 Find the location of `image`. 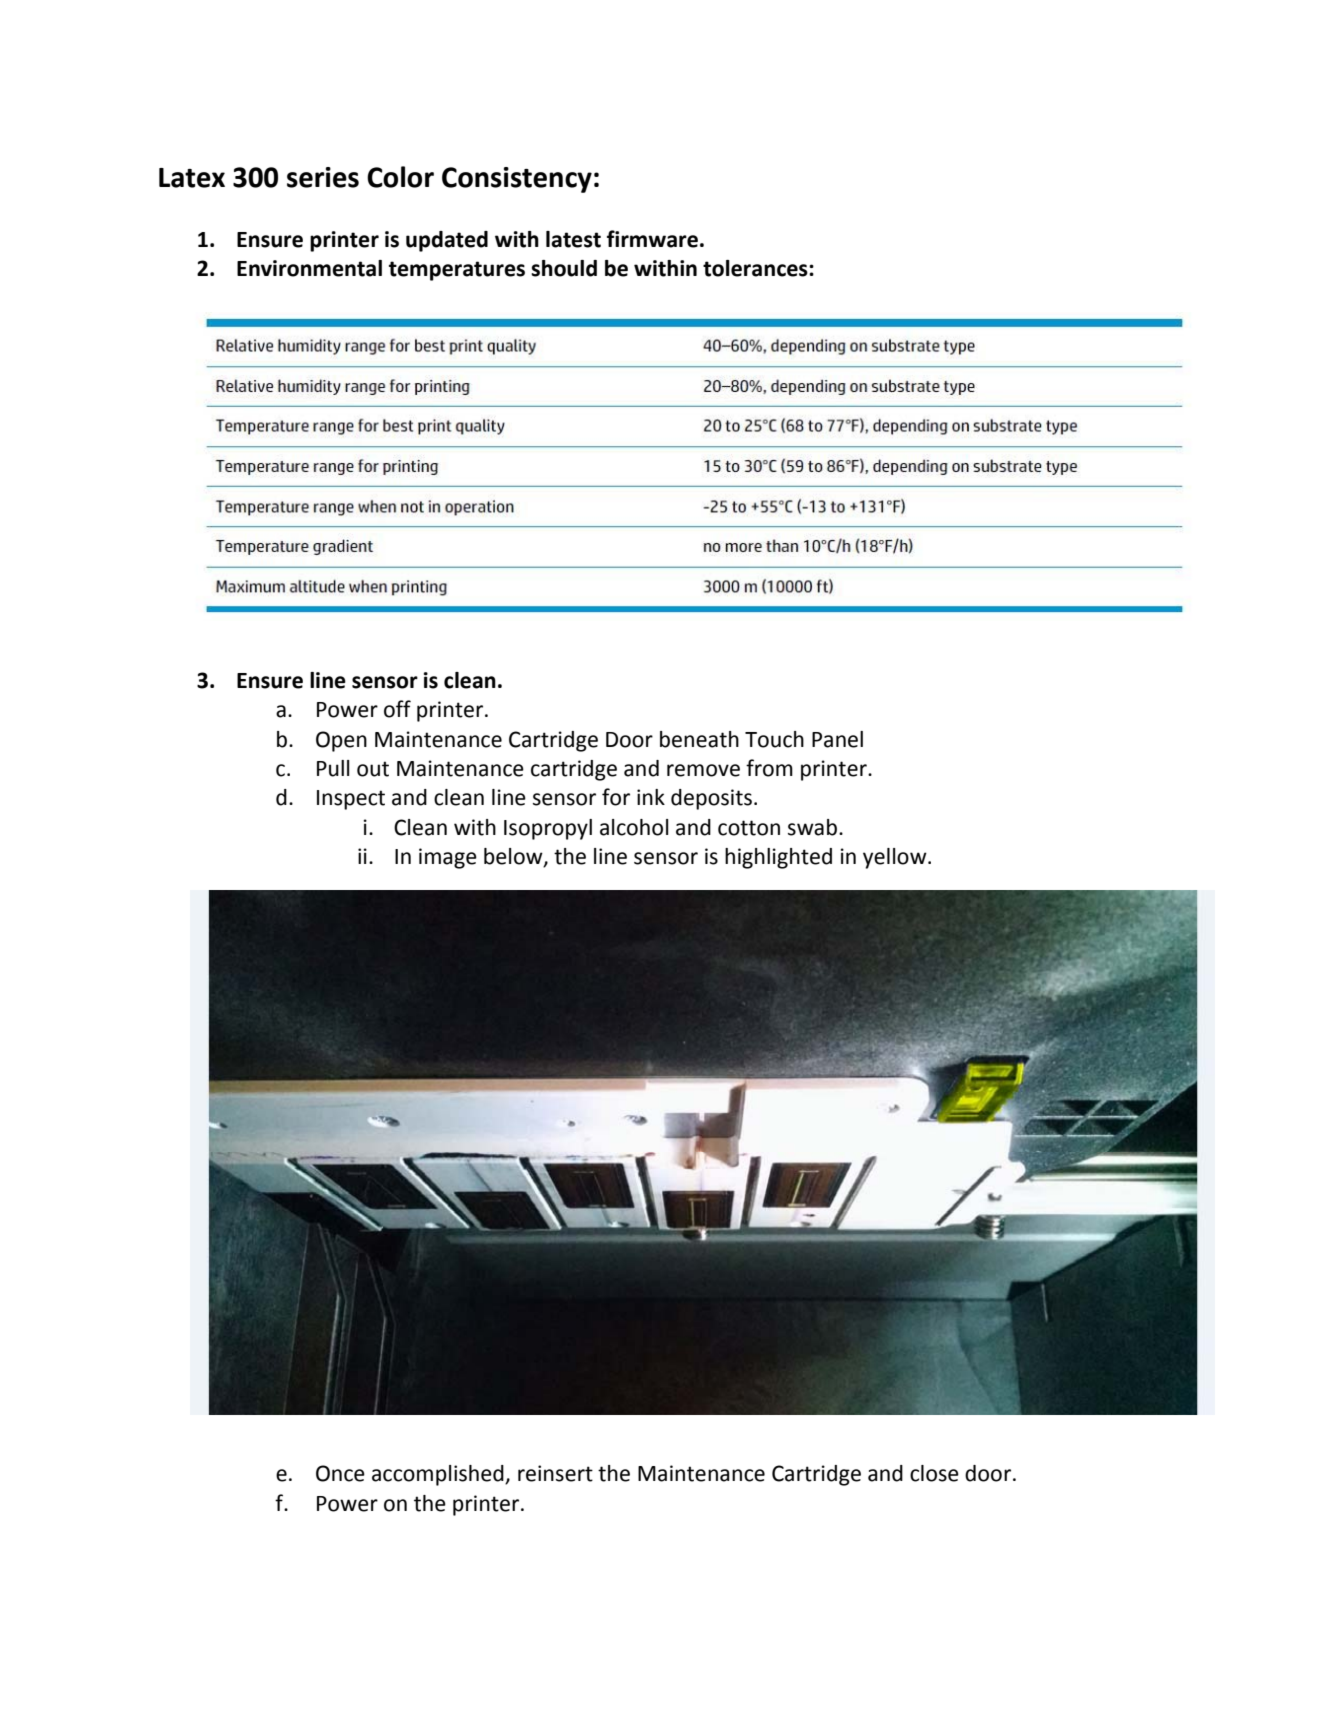

image is located at coordinates (448, 858).
